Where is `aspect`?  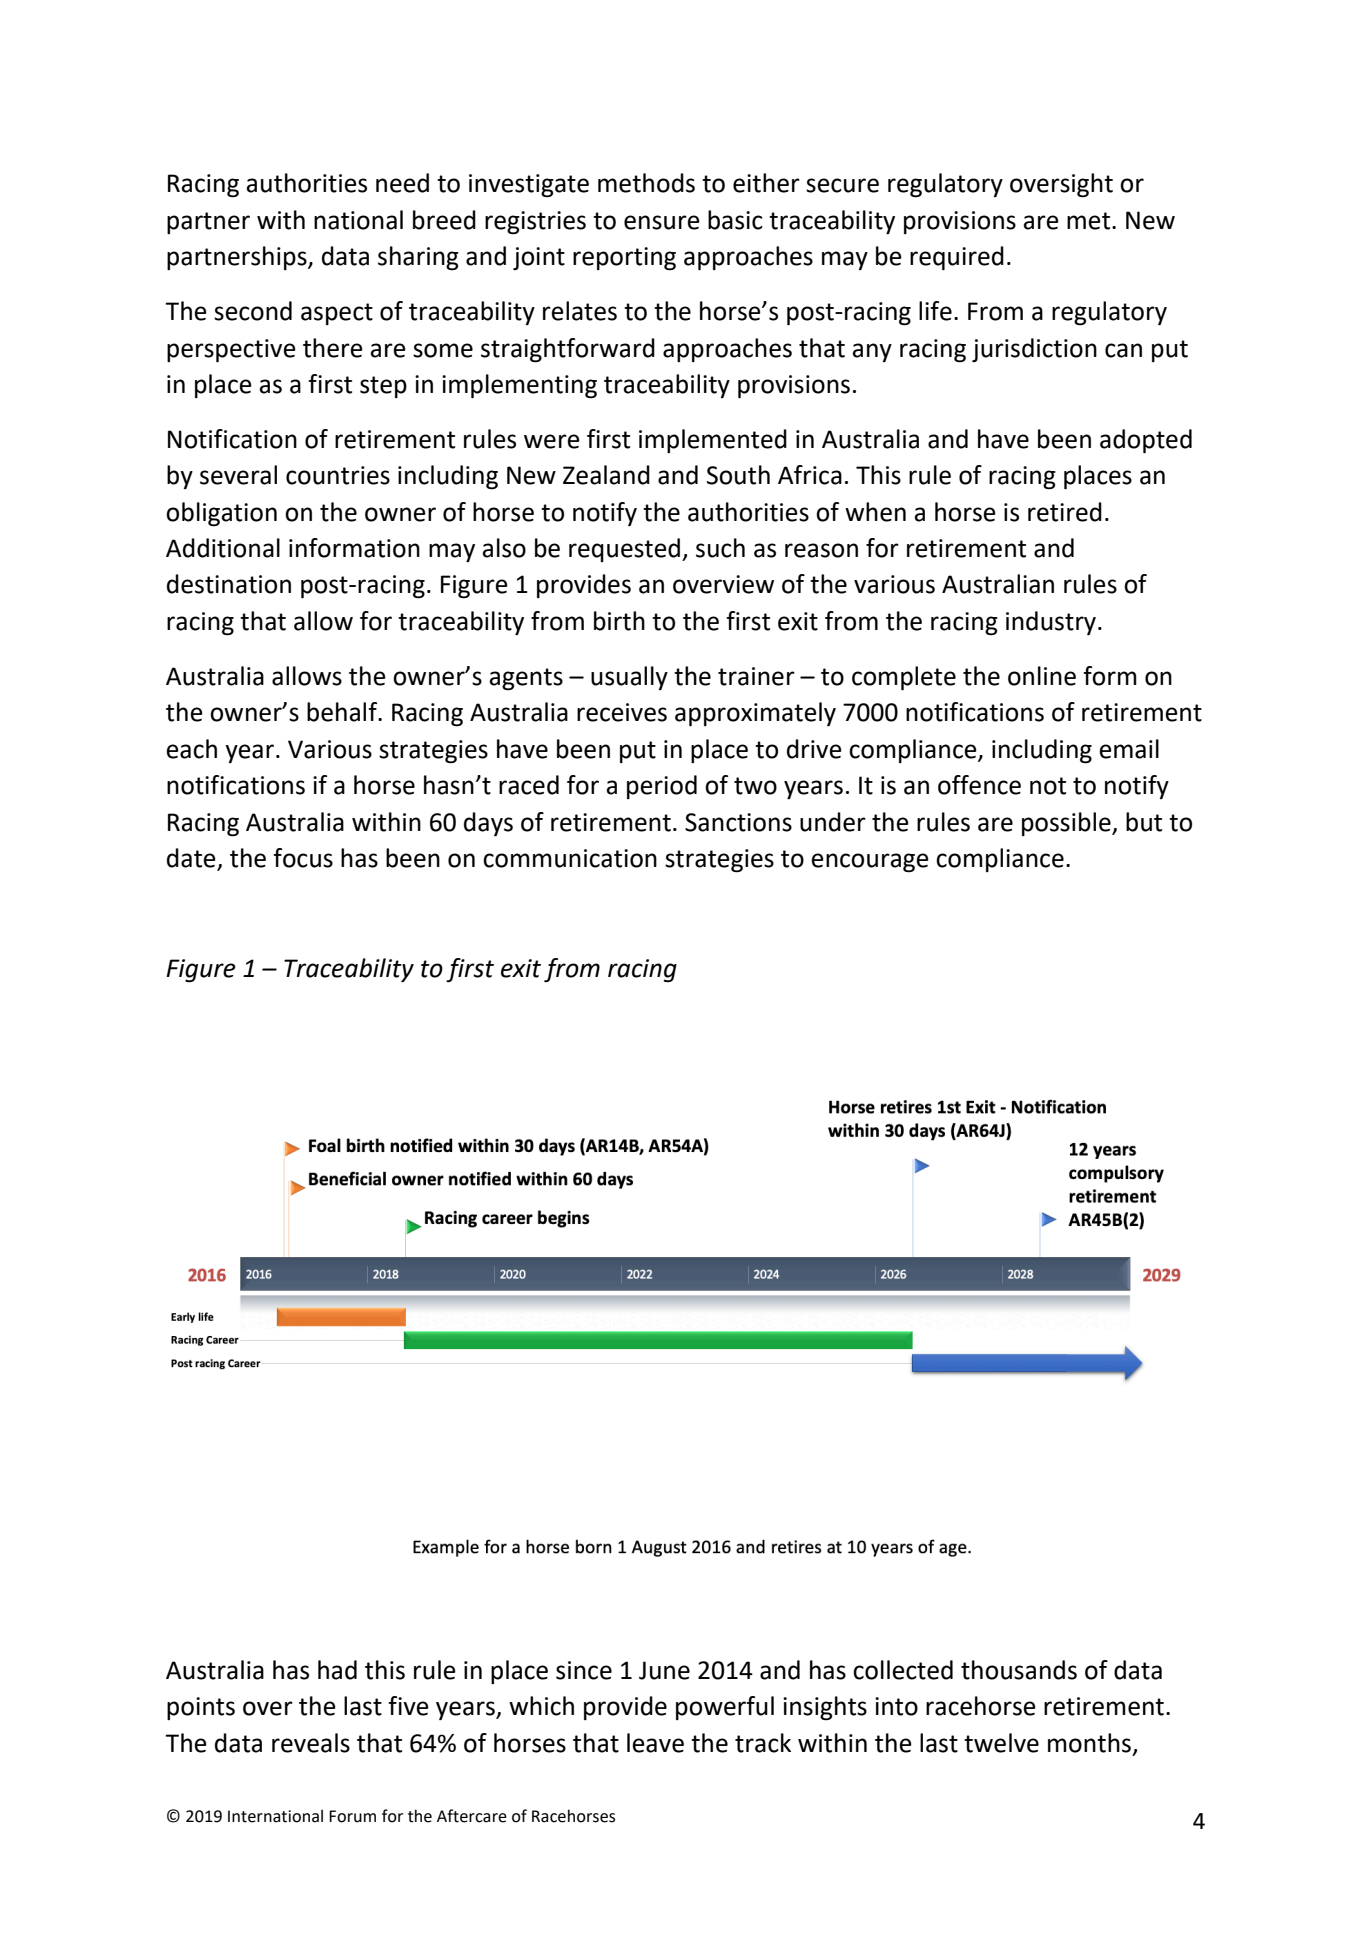
aspect is located at coordinates (337, 314).
